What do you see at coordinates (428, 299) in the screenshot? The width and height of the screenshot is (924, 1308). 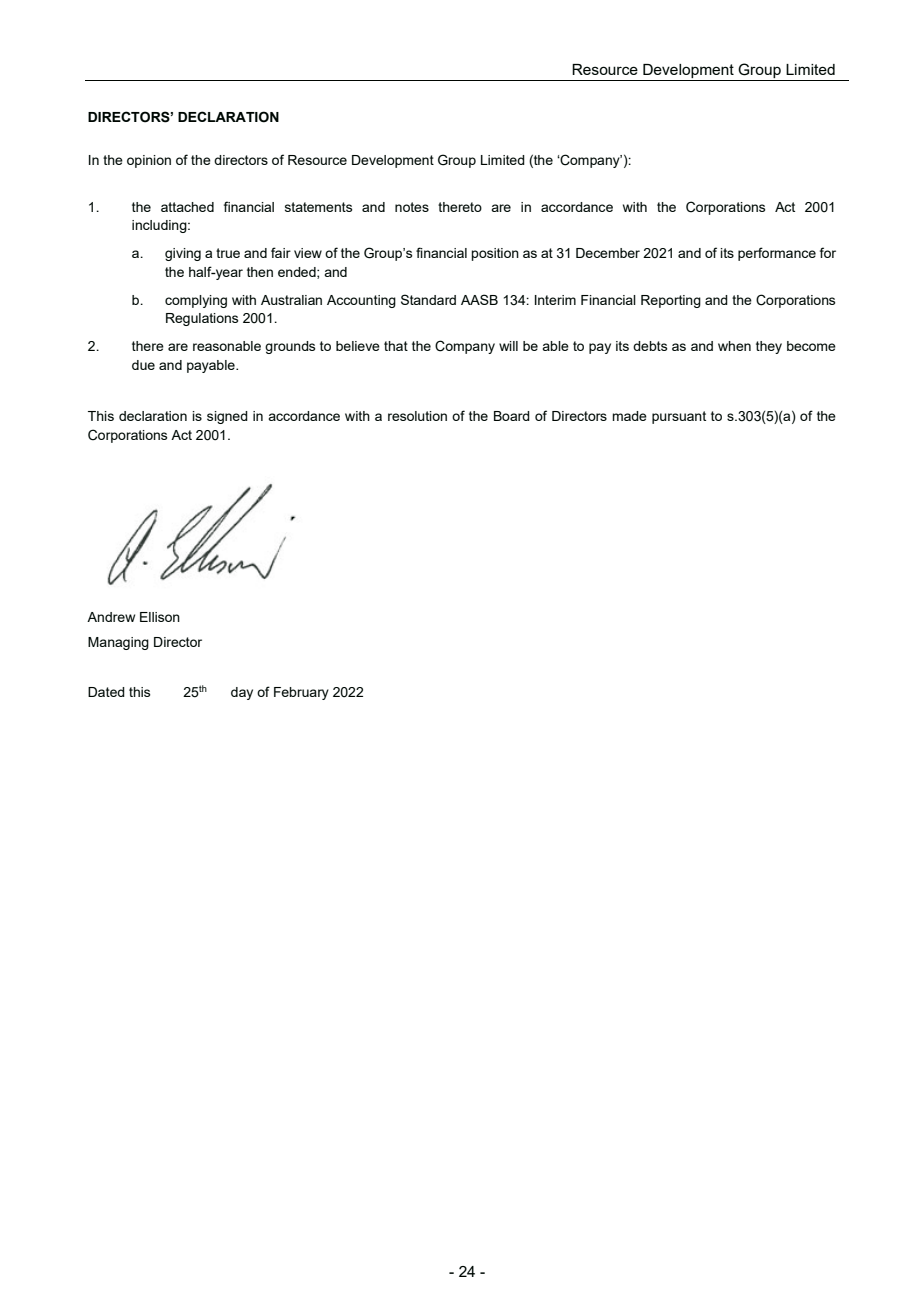 I see `Standard` at bounding box center [428, 299].
